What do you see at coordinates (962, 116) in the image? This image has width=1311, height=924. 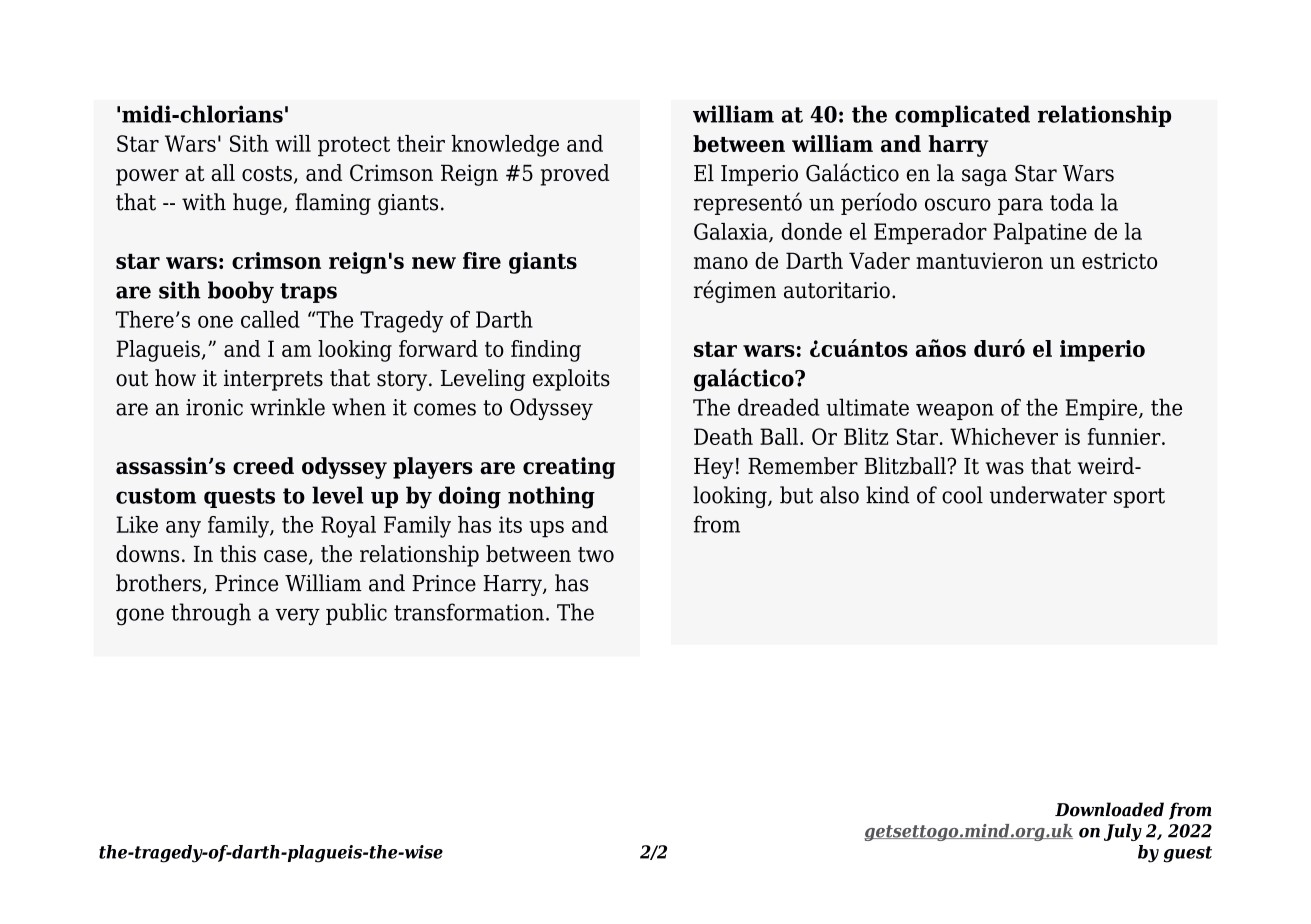 I see `complicated` at bounding box center [962, 116].
